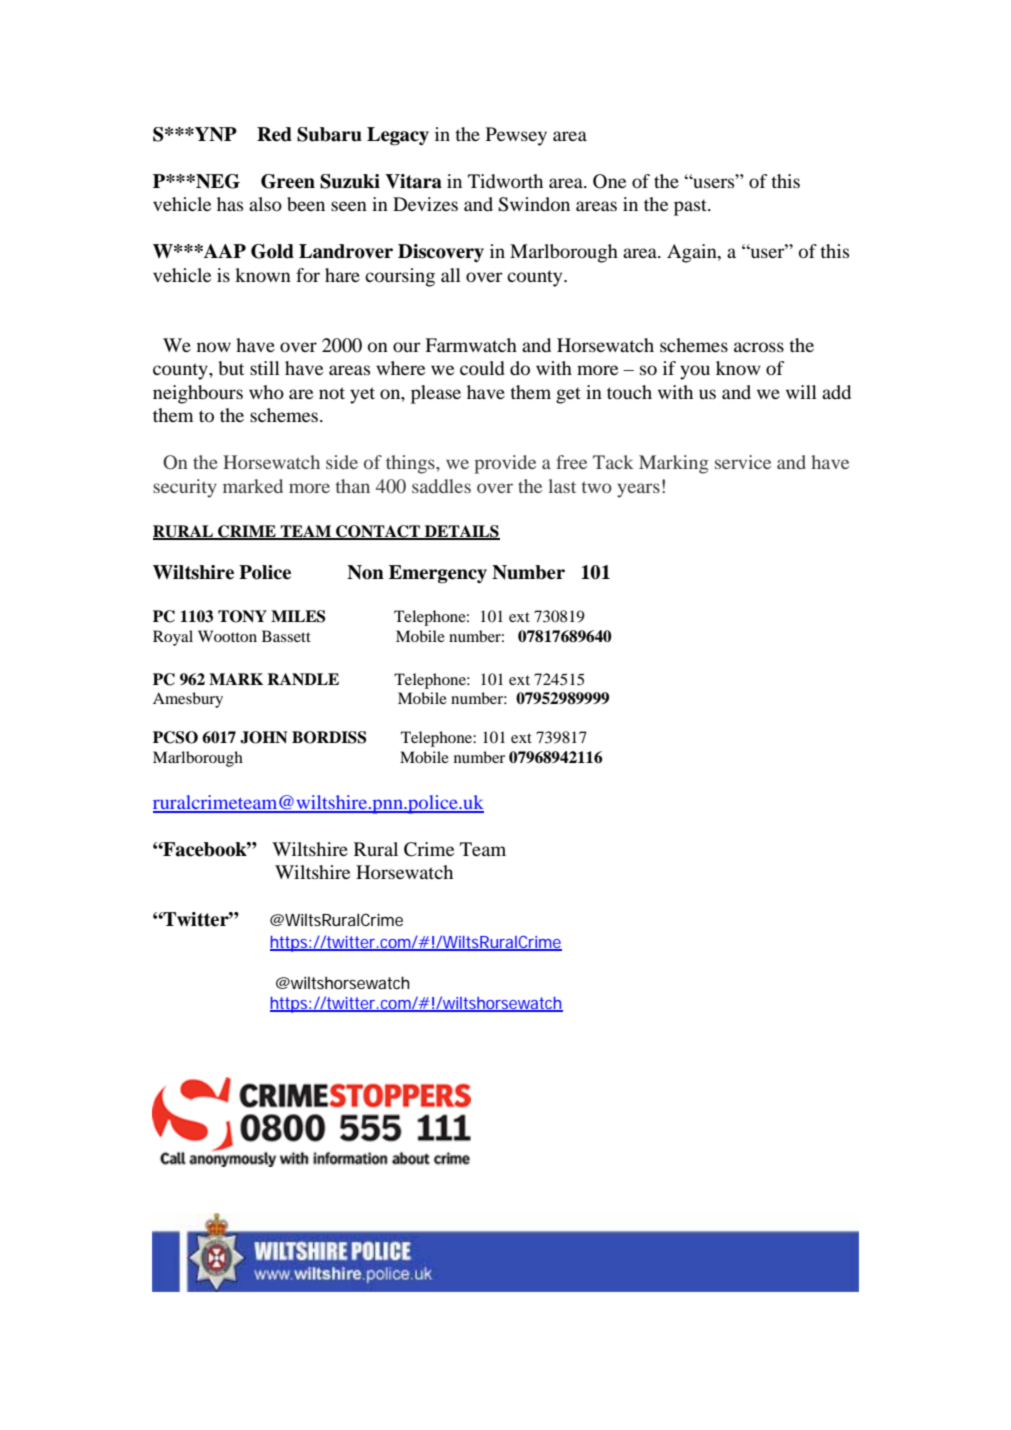 The width and height of the screenshot is (1011, 1430). What do you see at coordinates (638, 490) in the screenshot?
I see `years` at bounding box center [638, 490].
